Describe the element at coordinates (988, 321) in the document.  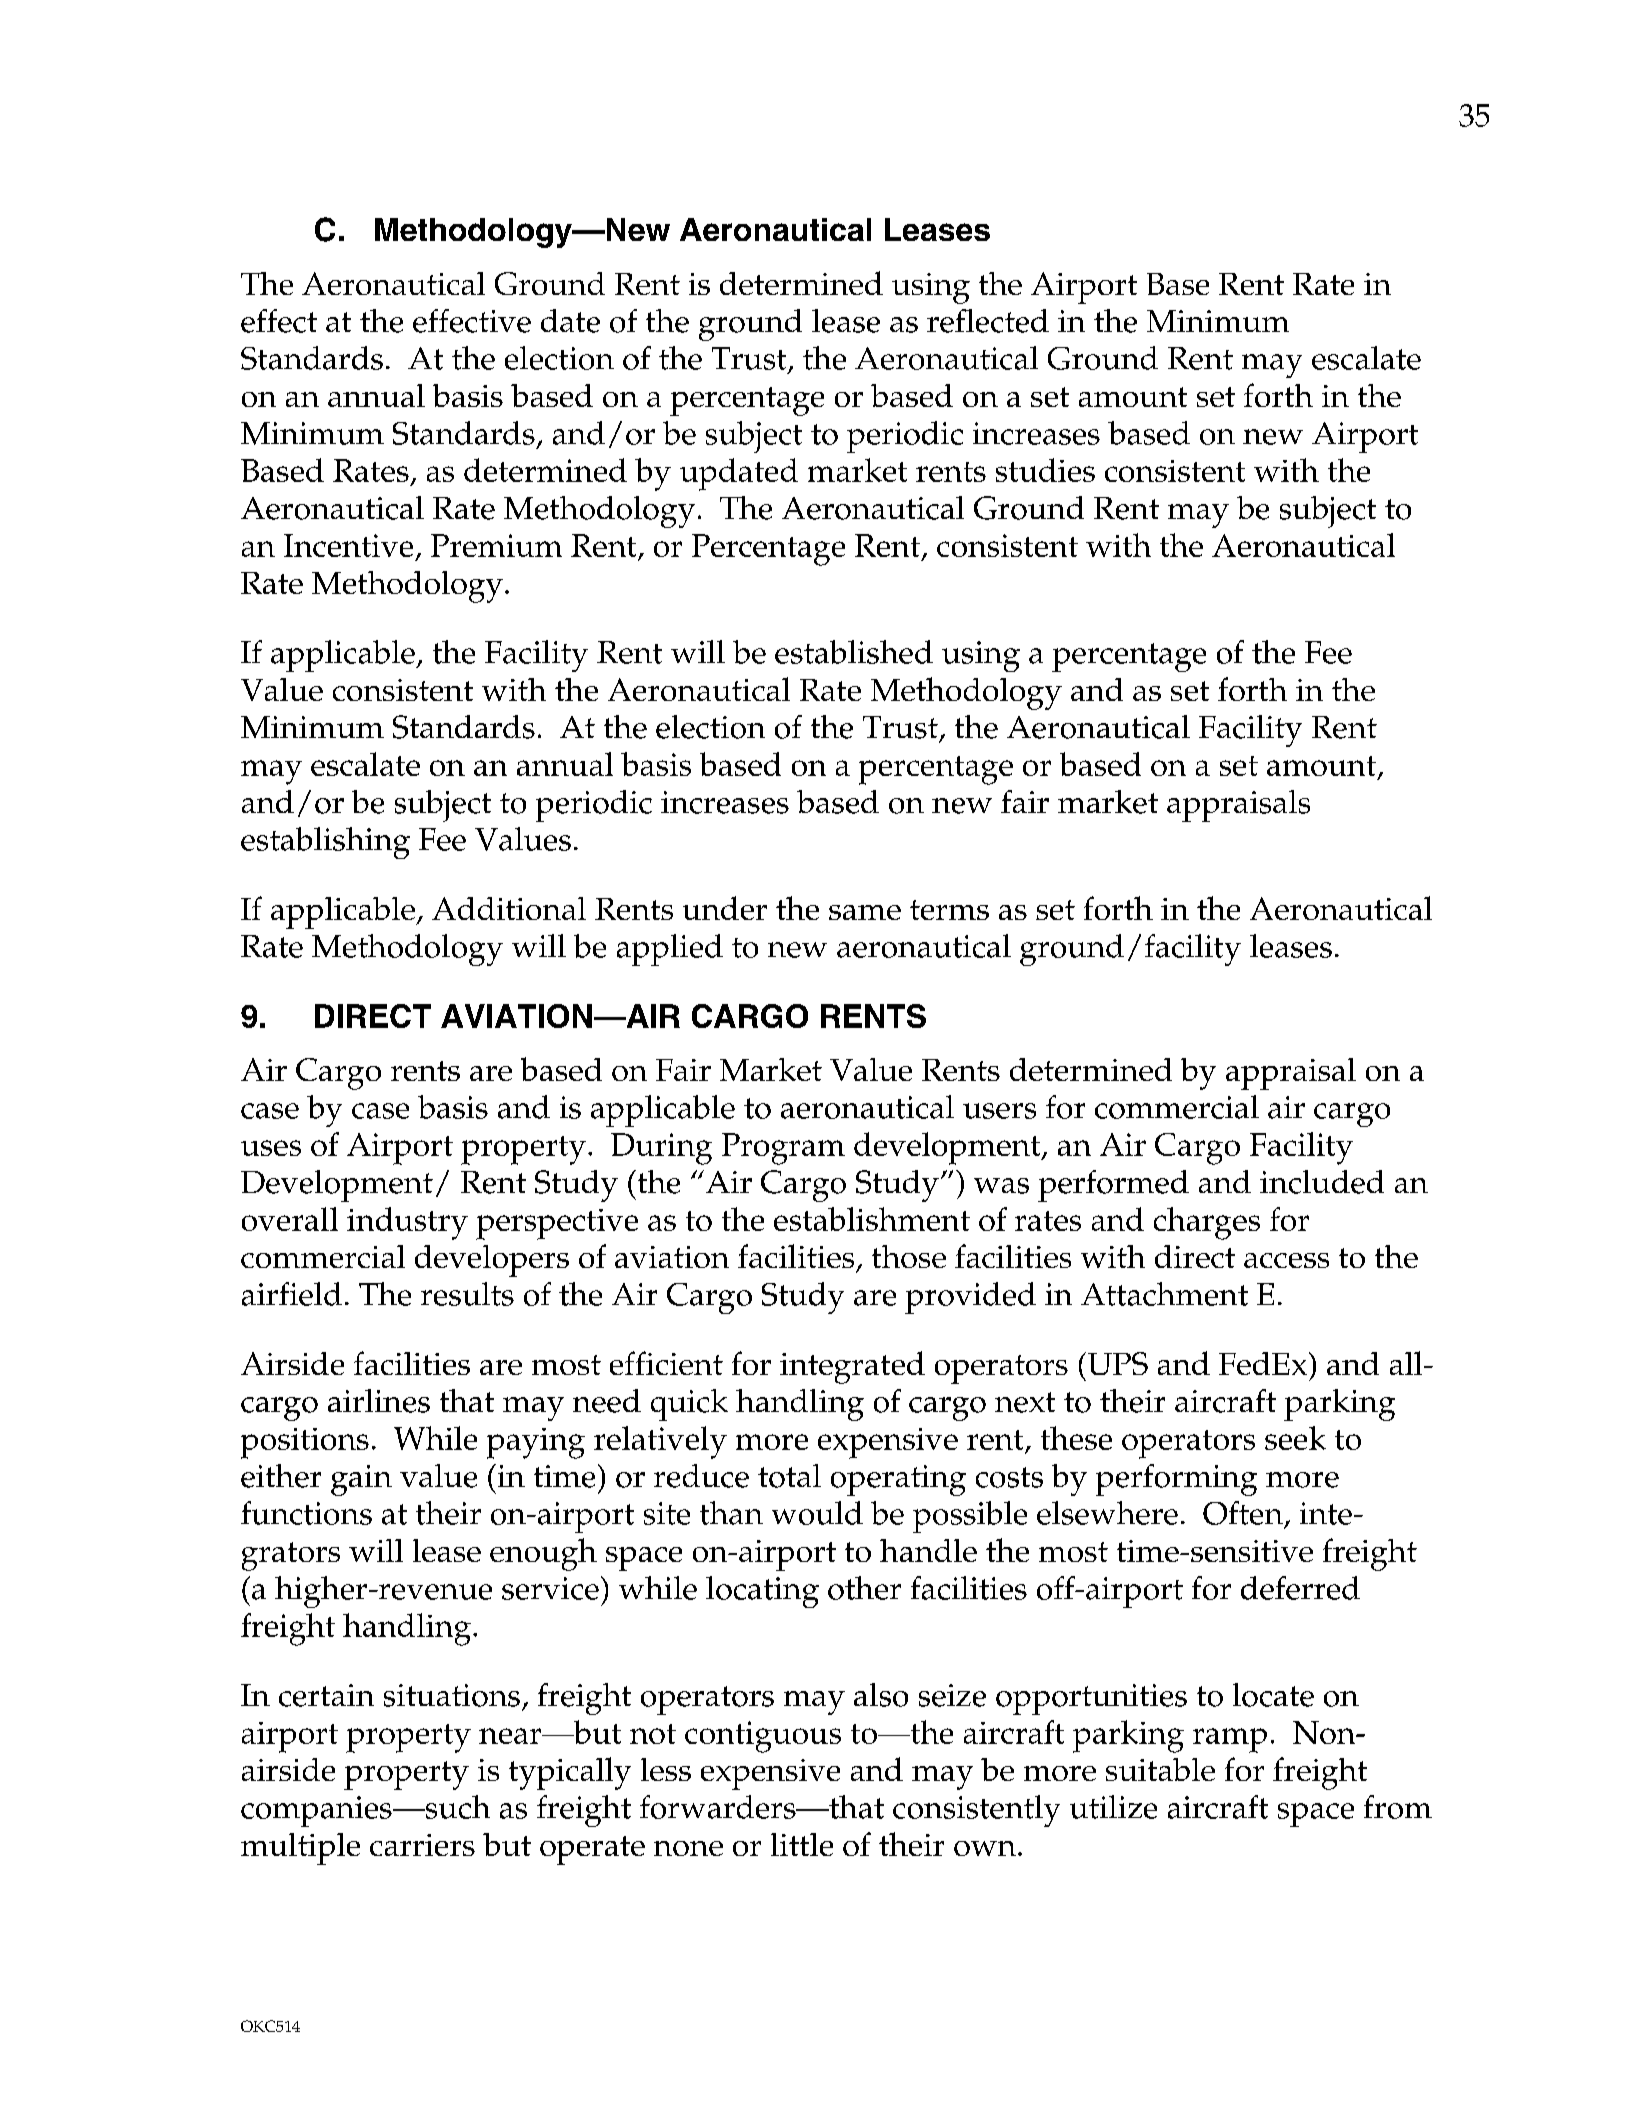
I see `reflected` at that location.
